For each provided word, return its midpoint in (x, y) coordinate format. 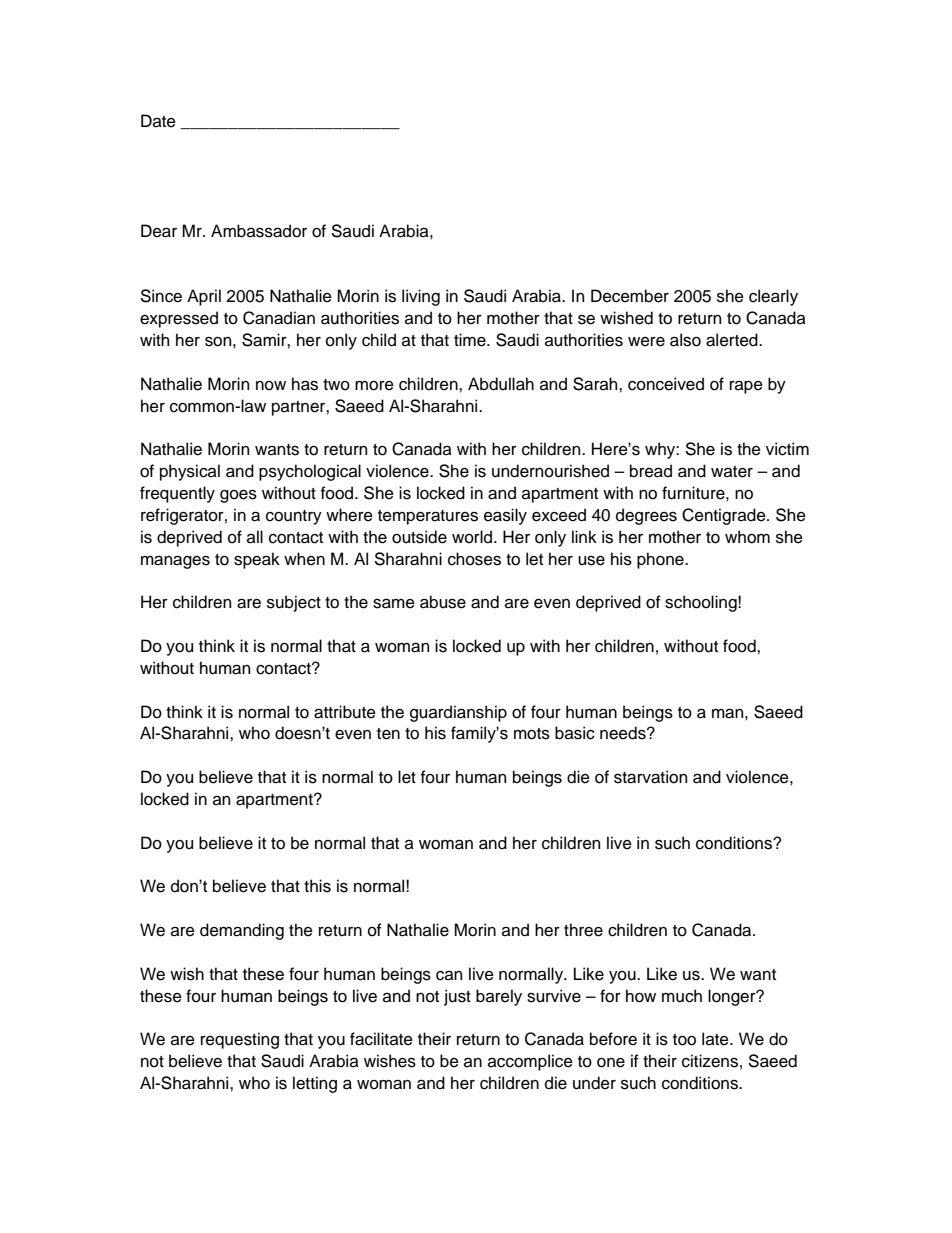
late (716, 1039)
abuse (443, 602)
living (421, 297)
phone (661, 560)
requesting (240, 1040)
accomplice (530, 1062)
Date (158, 121)
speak (257, 560)
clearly (773, 297)
